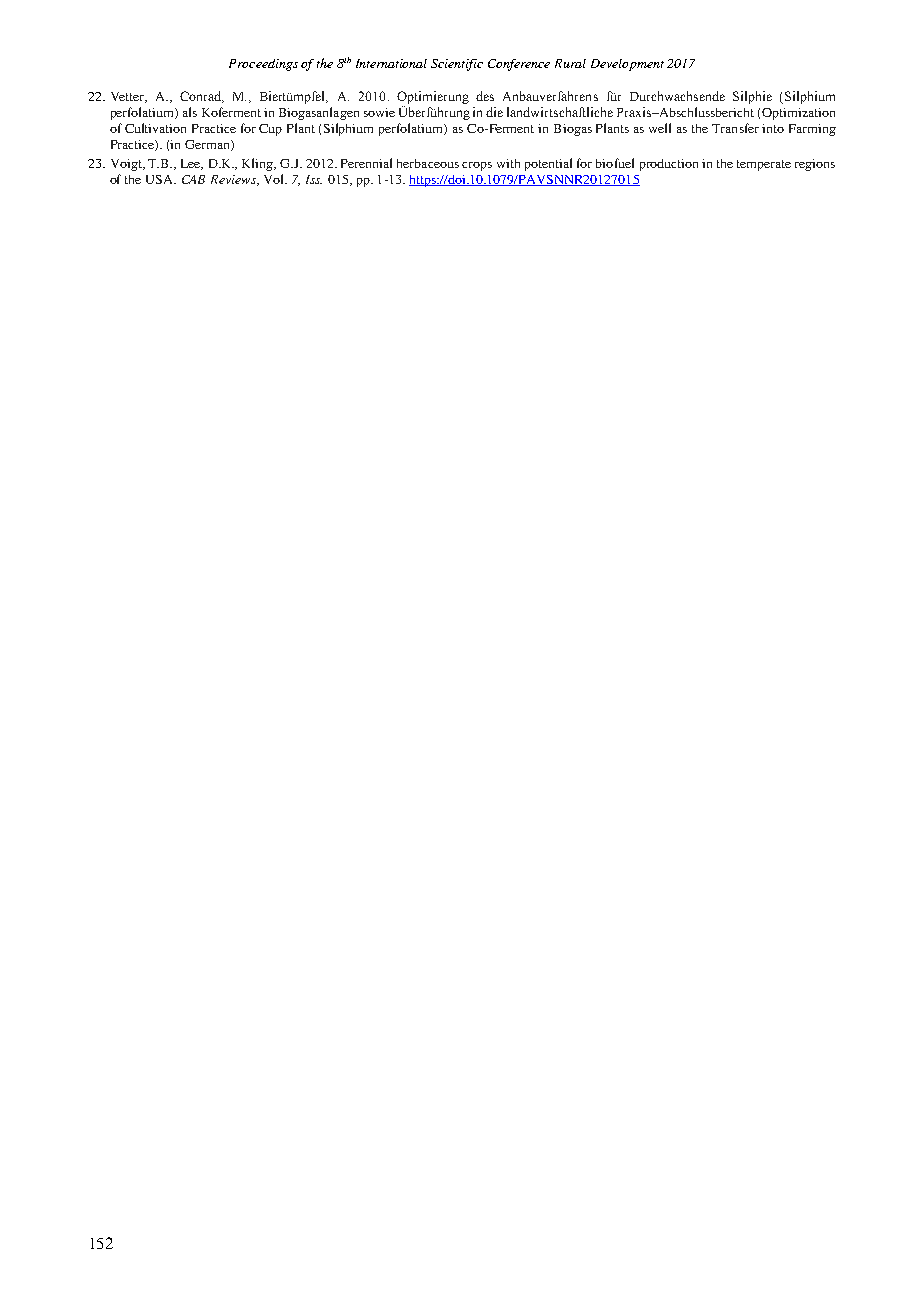 The width and height of the screenshot is (924, 1308). What do you see at coordinates (735, 128) in the screenshot?
I see `Transfer` at bounding box center [735, 128].
